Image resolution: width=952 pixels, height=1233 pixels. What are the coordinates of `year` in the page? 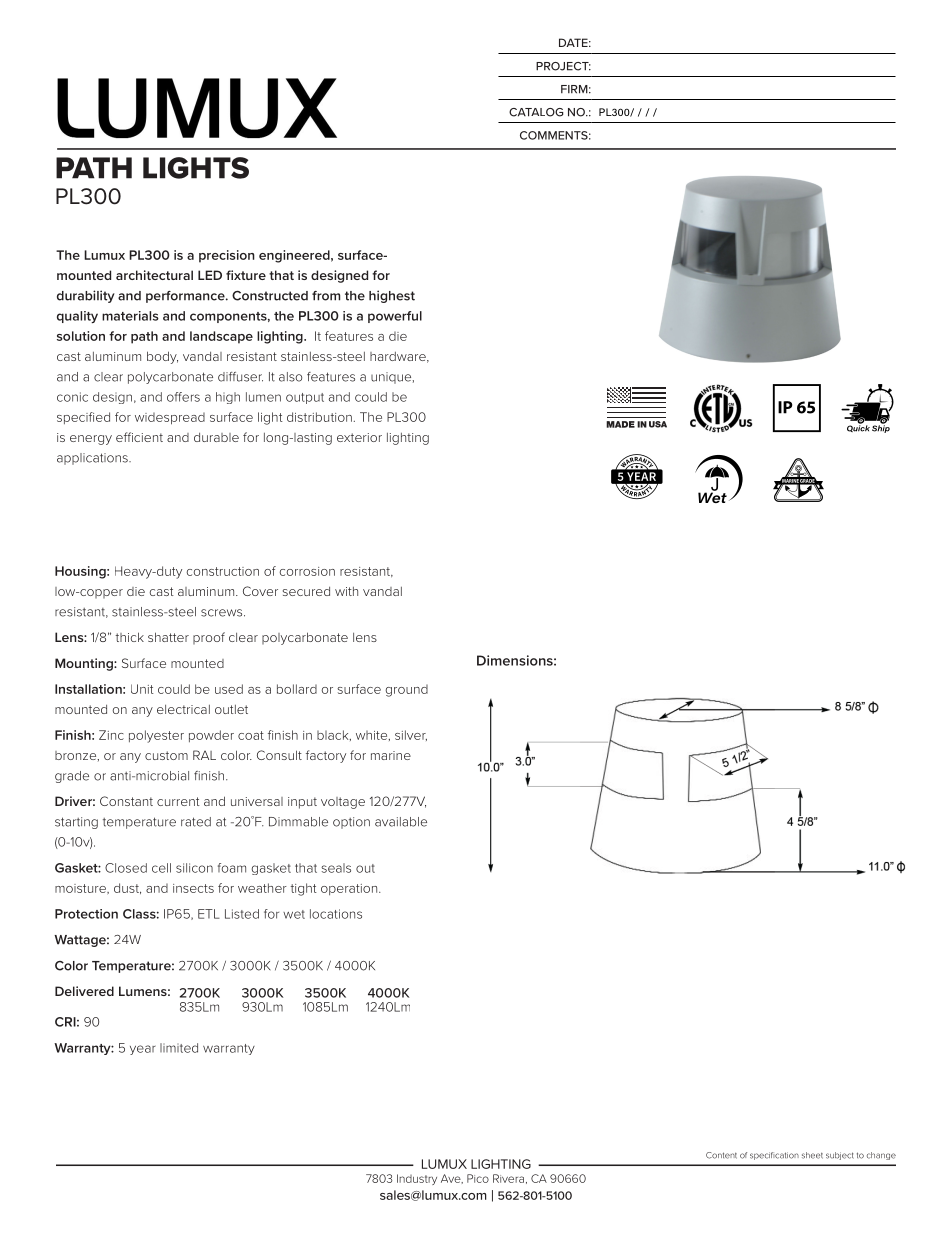 It's located at (143, 1050).
